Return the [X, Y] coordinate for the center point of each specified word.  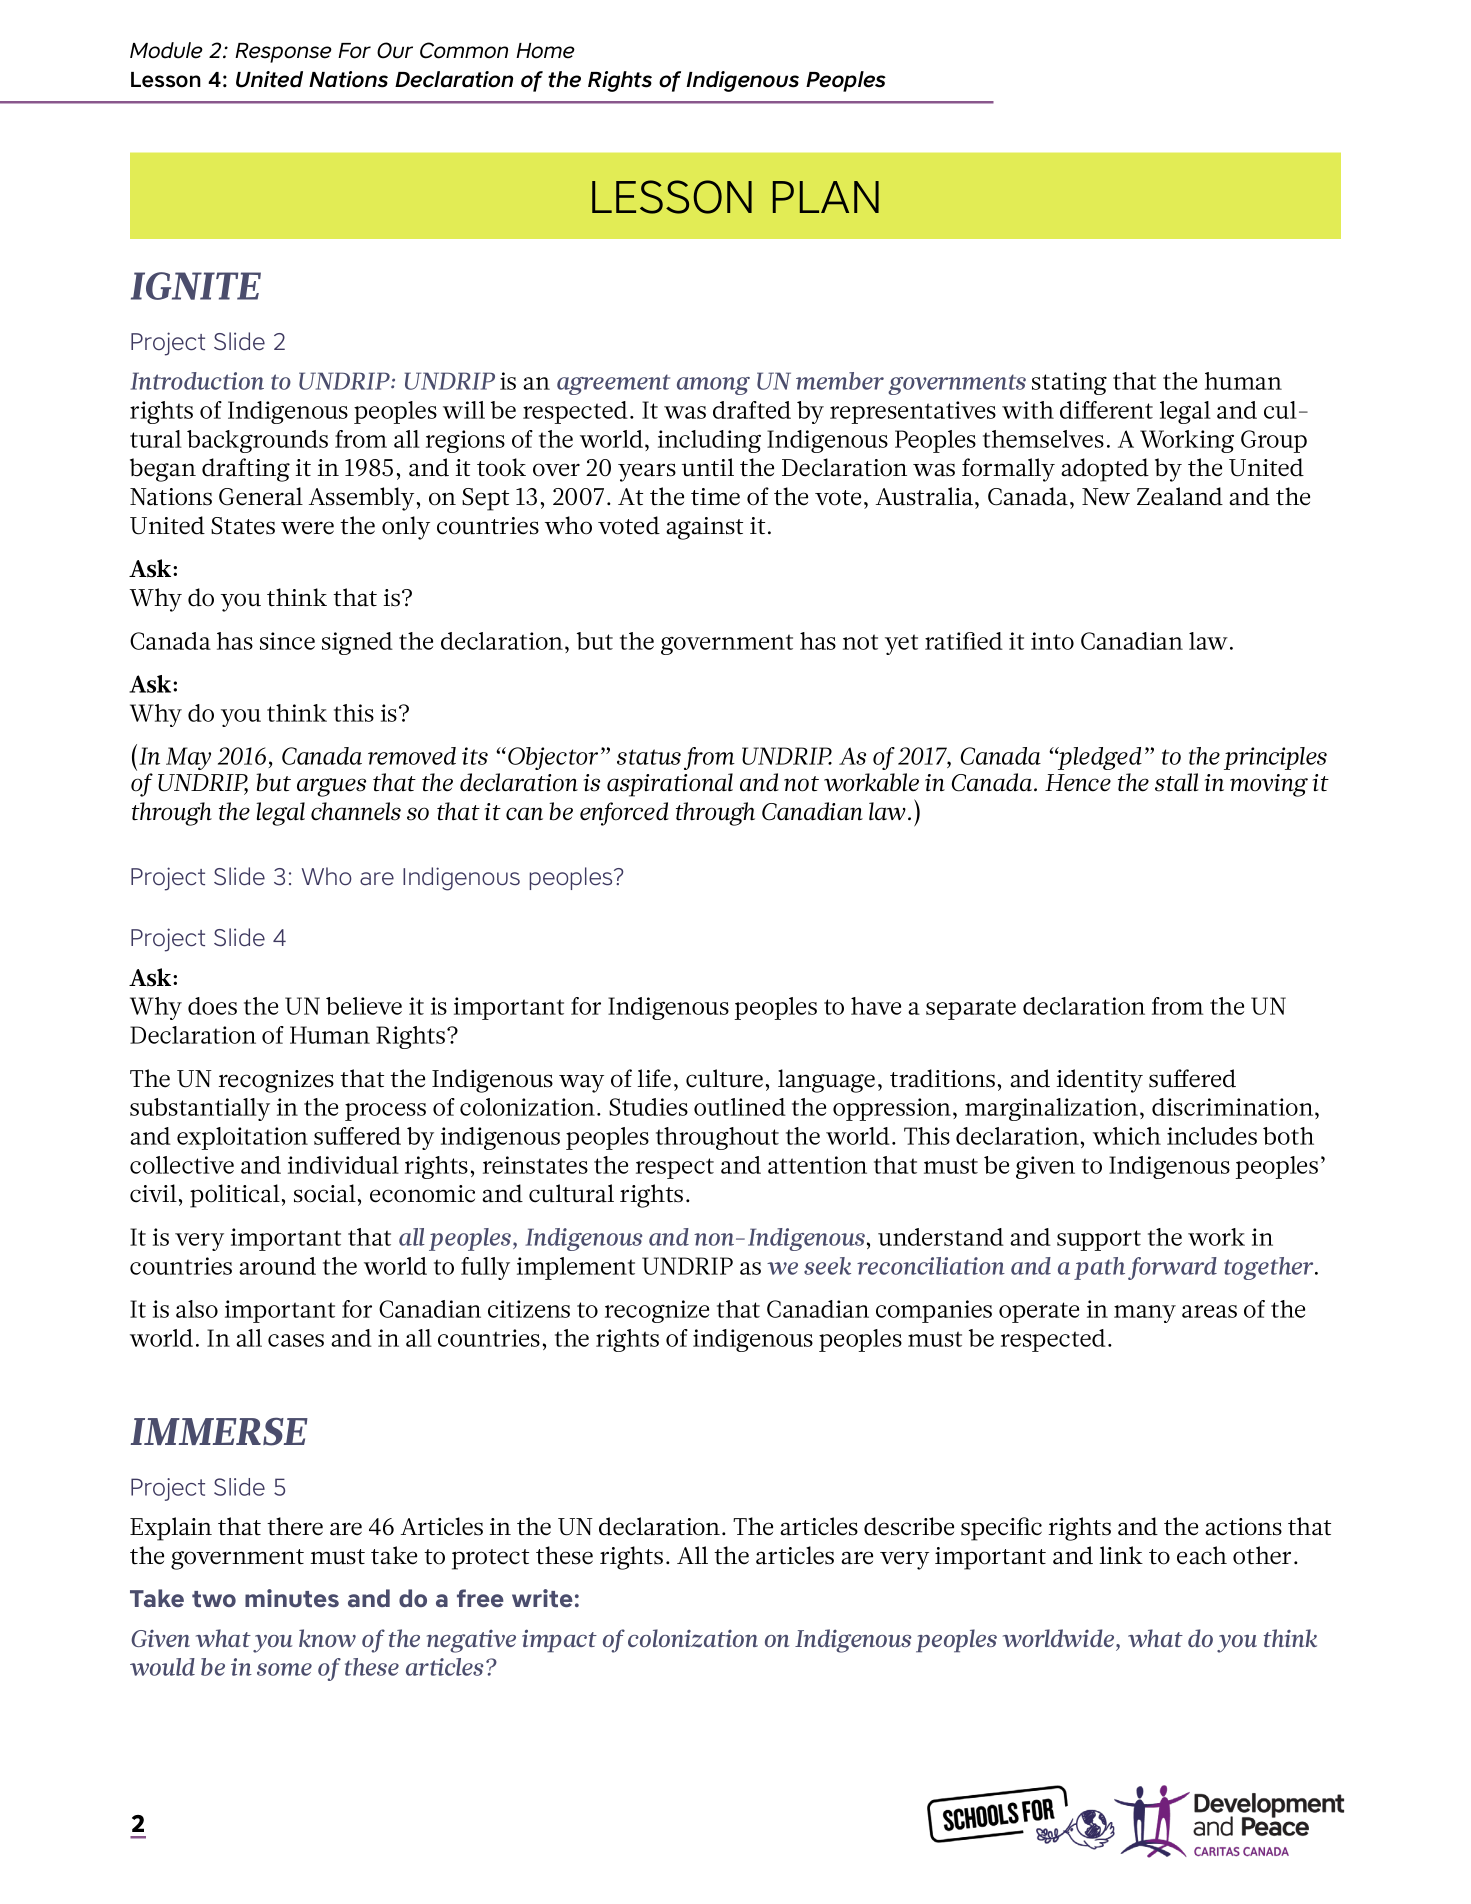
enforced [624, 814]
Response [283, 53]
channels [356, 811]
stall [1177, 782]
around [277, 1266]
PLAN [826, 197]
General [261, 496]
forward [1172, 1268]
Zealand [1180, 496]
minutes [292, 1598]
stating [1069, 383]
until [708, 467]
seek [827, 1266]
